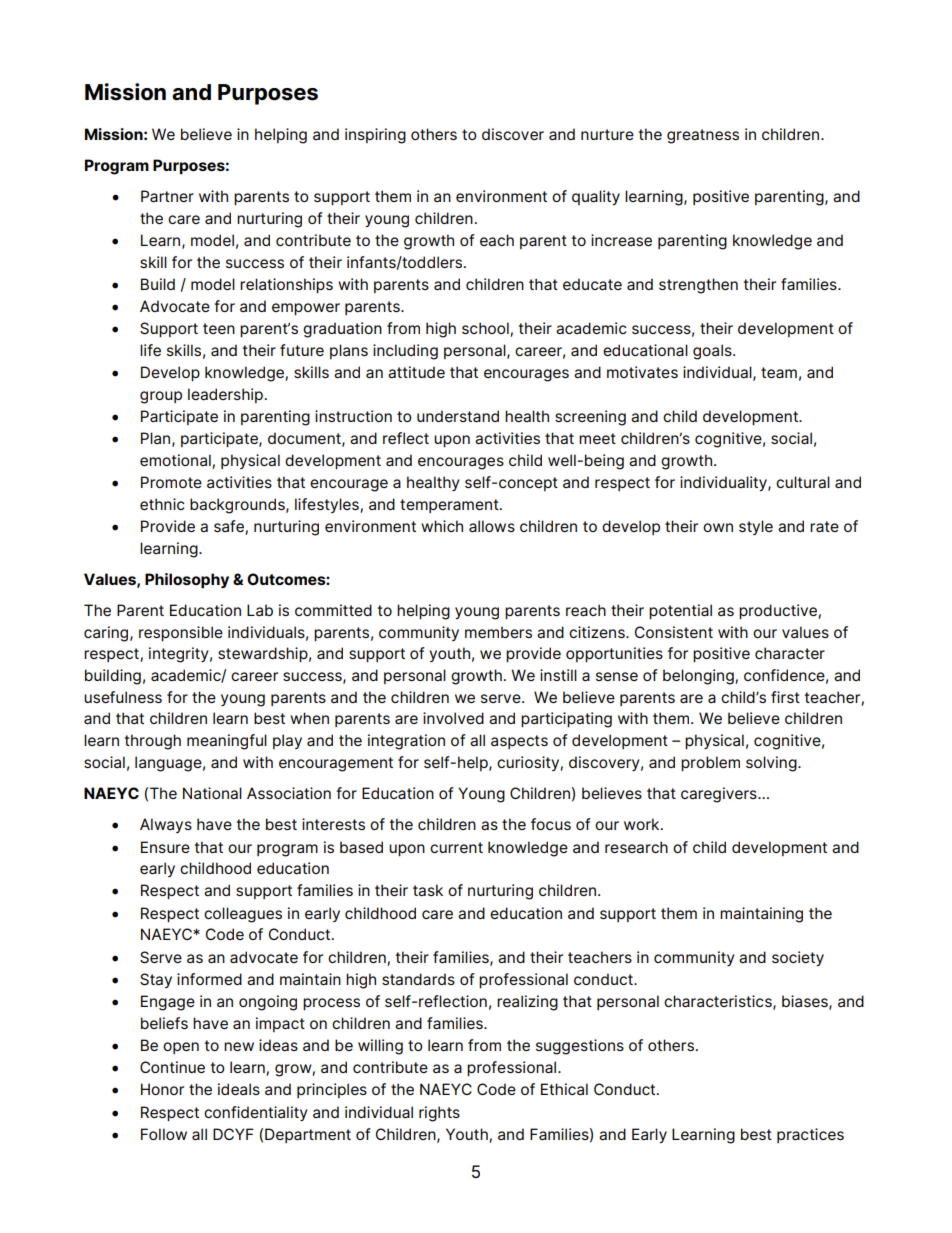  Describe the element at coordinates (439, 1114) in the document. I see `rights` at that location.
